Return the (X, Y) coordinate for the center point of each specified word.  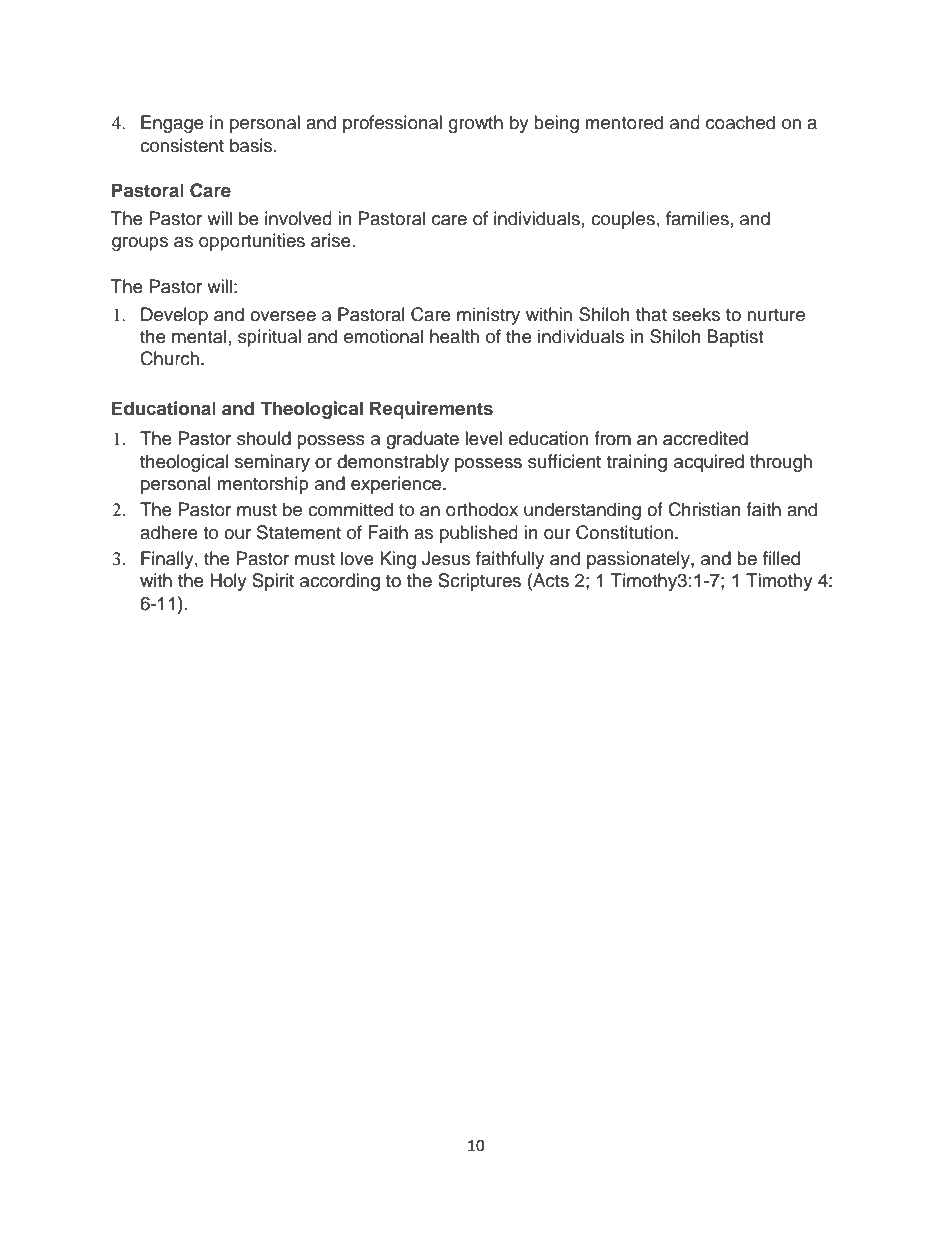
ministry (488, 316)
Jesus (446, 558)
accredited (705, 438)
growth (475, 124)
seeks (696, 314)
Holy (228, 582)
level (483, 438)
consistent (182, 145)
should (264, 438)
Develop (174, 316)
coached (740, 122)
